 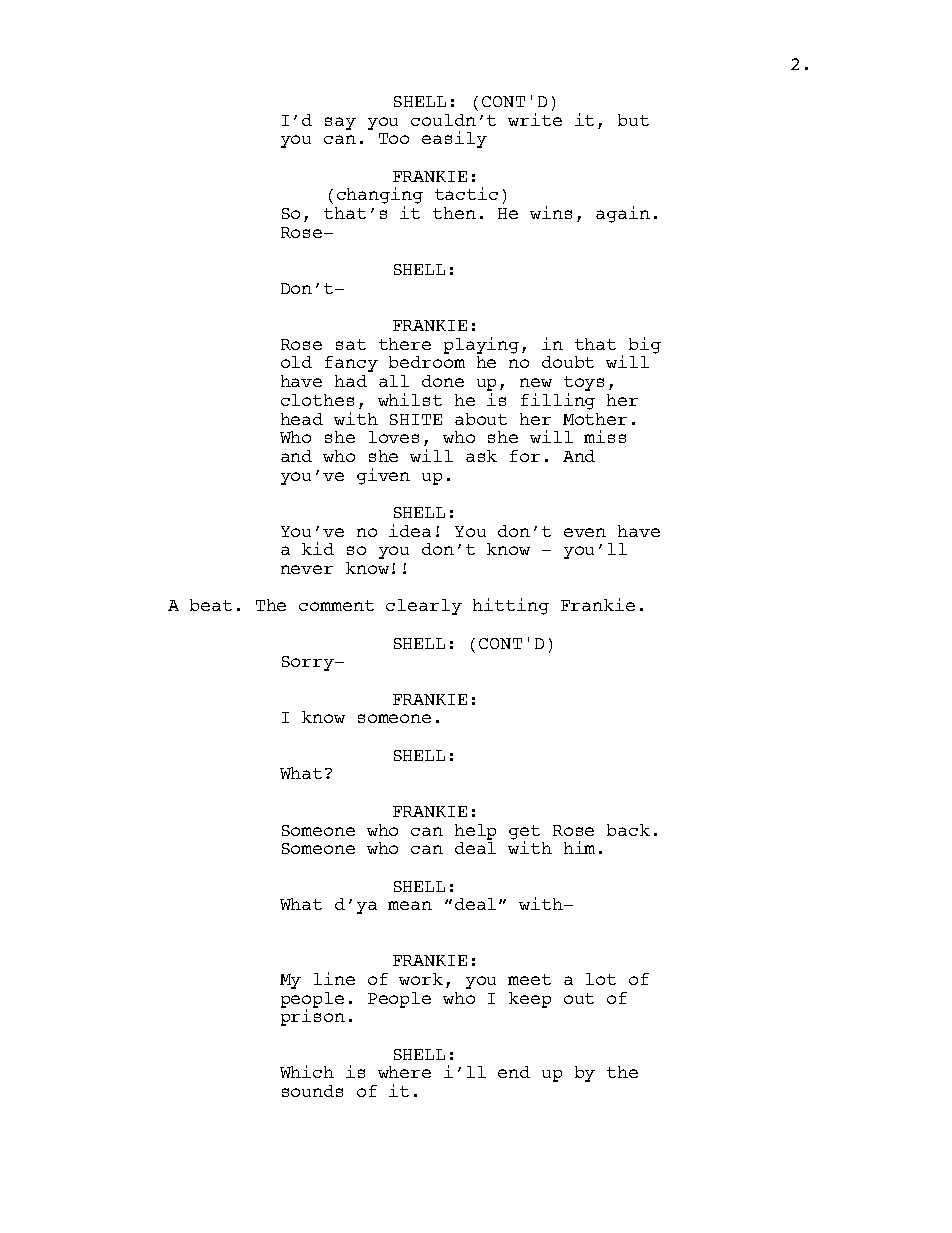 What do you see at coordinates (454, 139) in the screenshot?
I see `easily` at bounding box center [454, 139].
